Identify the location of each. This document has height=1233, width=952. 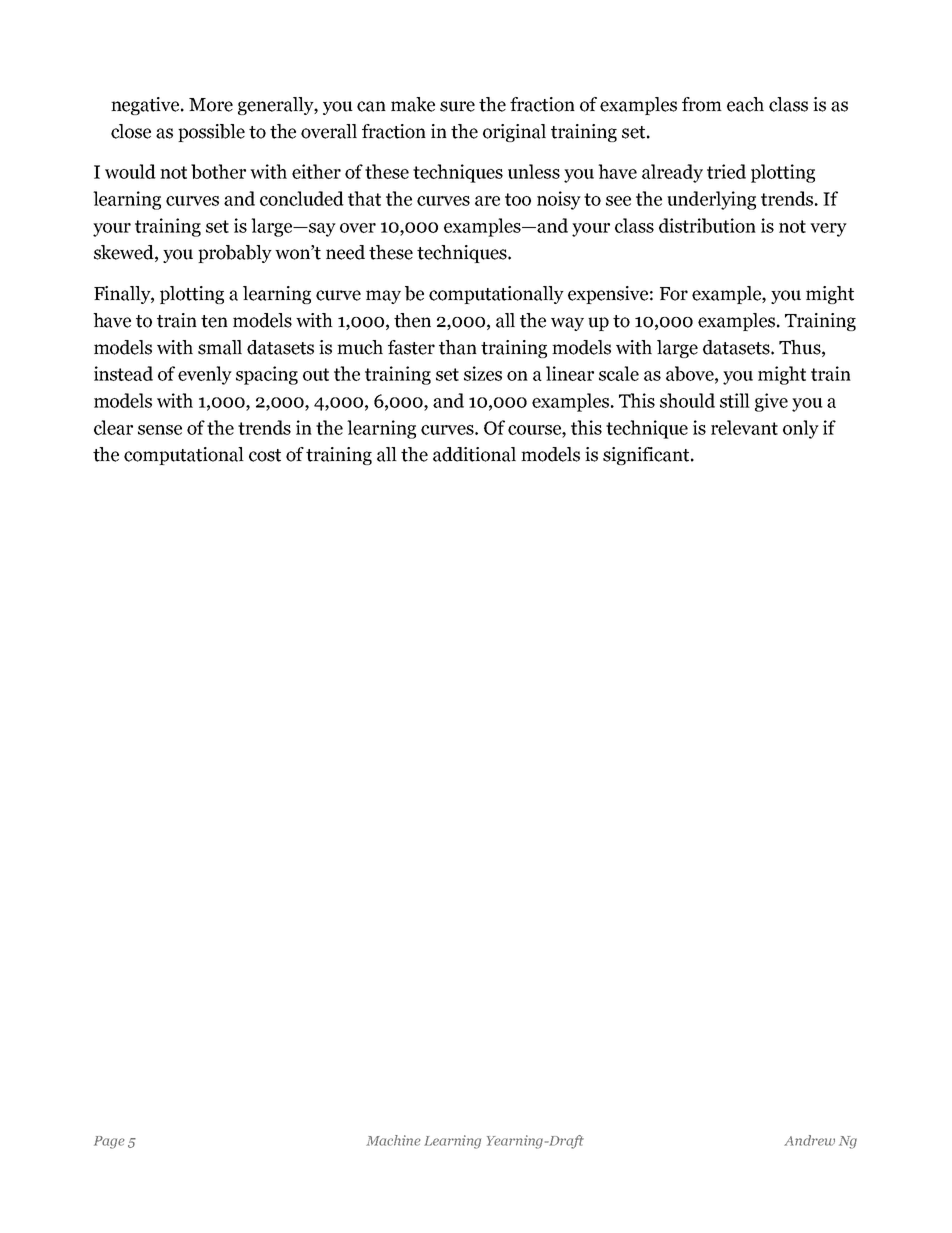
(745, 104).
